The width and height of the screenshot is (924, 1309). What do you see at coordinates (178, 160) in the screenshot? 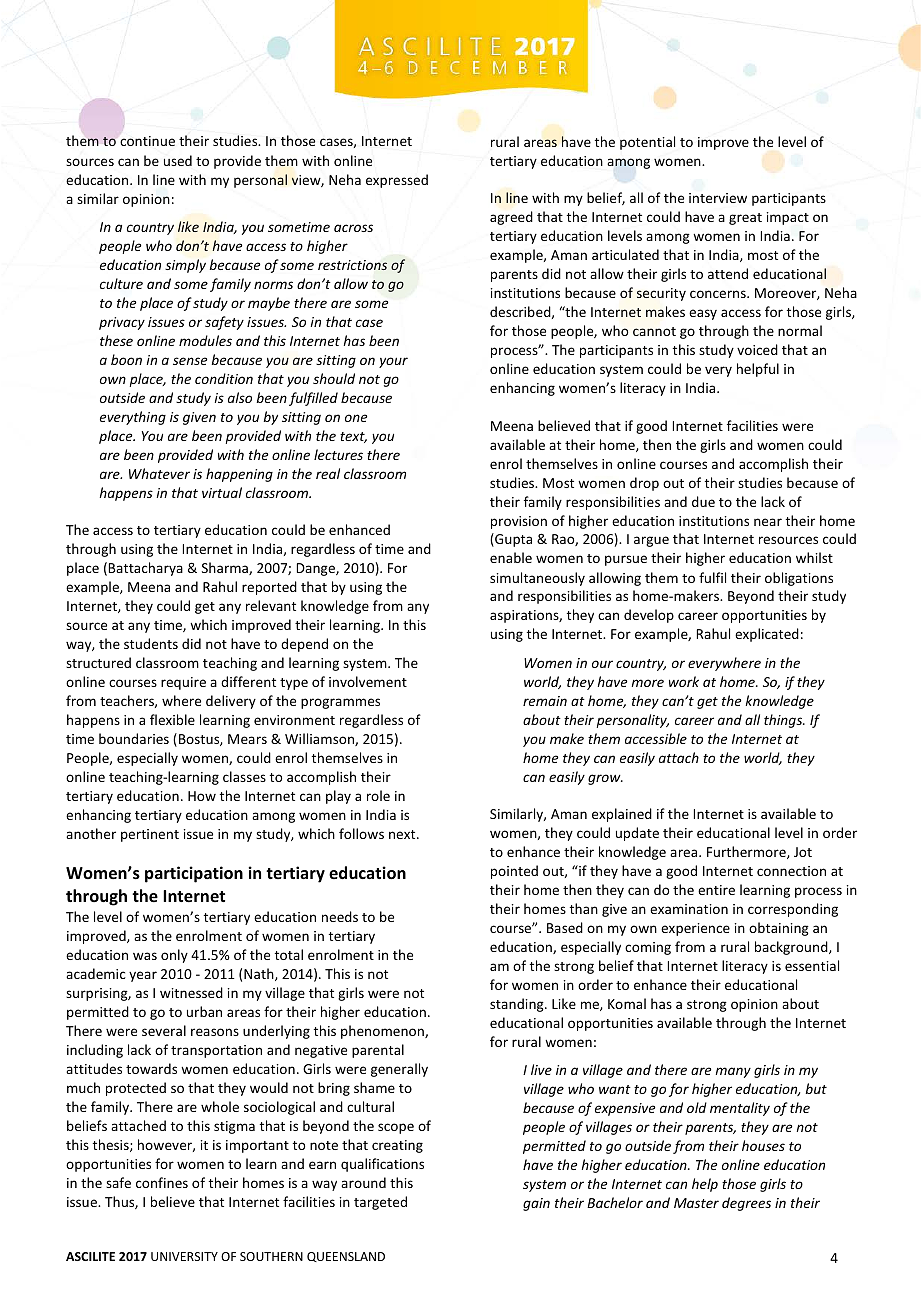
I see `used` at bounding box center [178, 160].
